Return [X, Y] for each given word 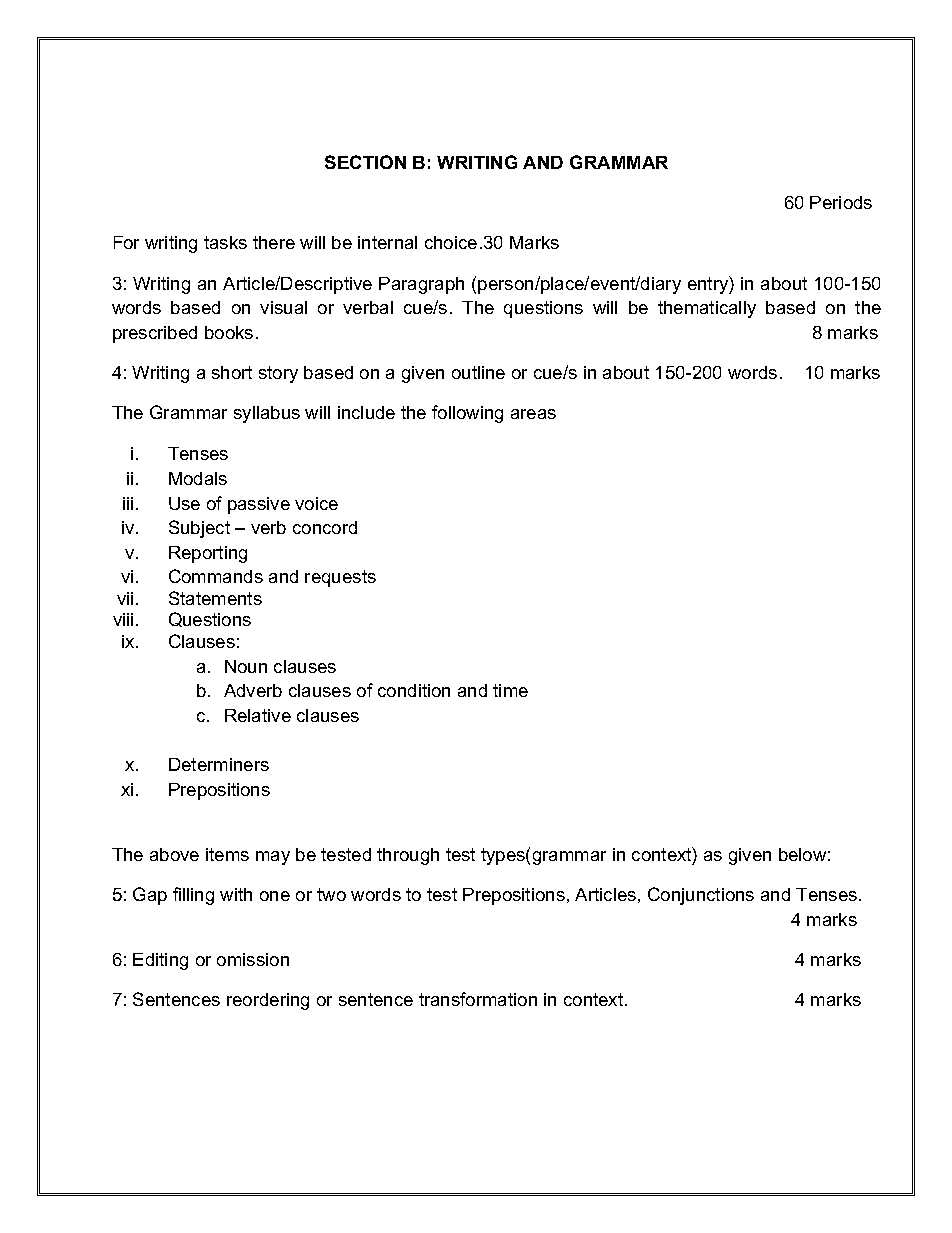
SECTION [365, 162]
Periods [841, 202]
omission [253, 959]
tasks [225, 242]
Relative [258, 715]
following [467, 414]
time [510, 690]
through [408, 856]
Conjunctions [701, 896]
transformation [478, 999]
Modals [198, 478]
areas [533, 414]
